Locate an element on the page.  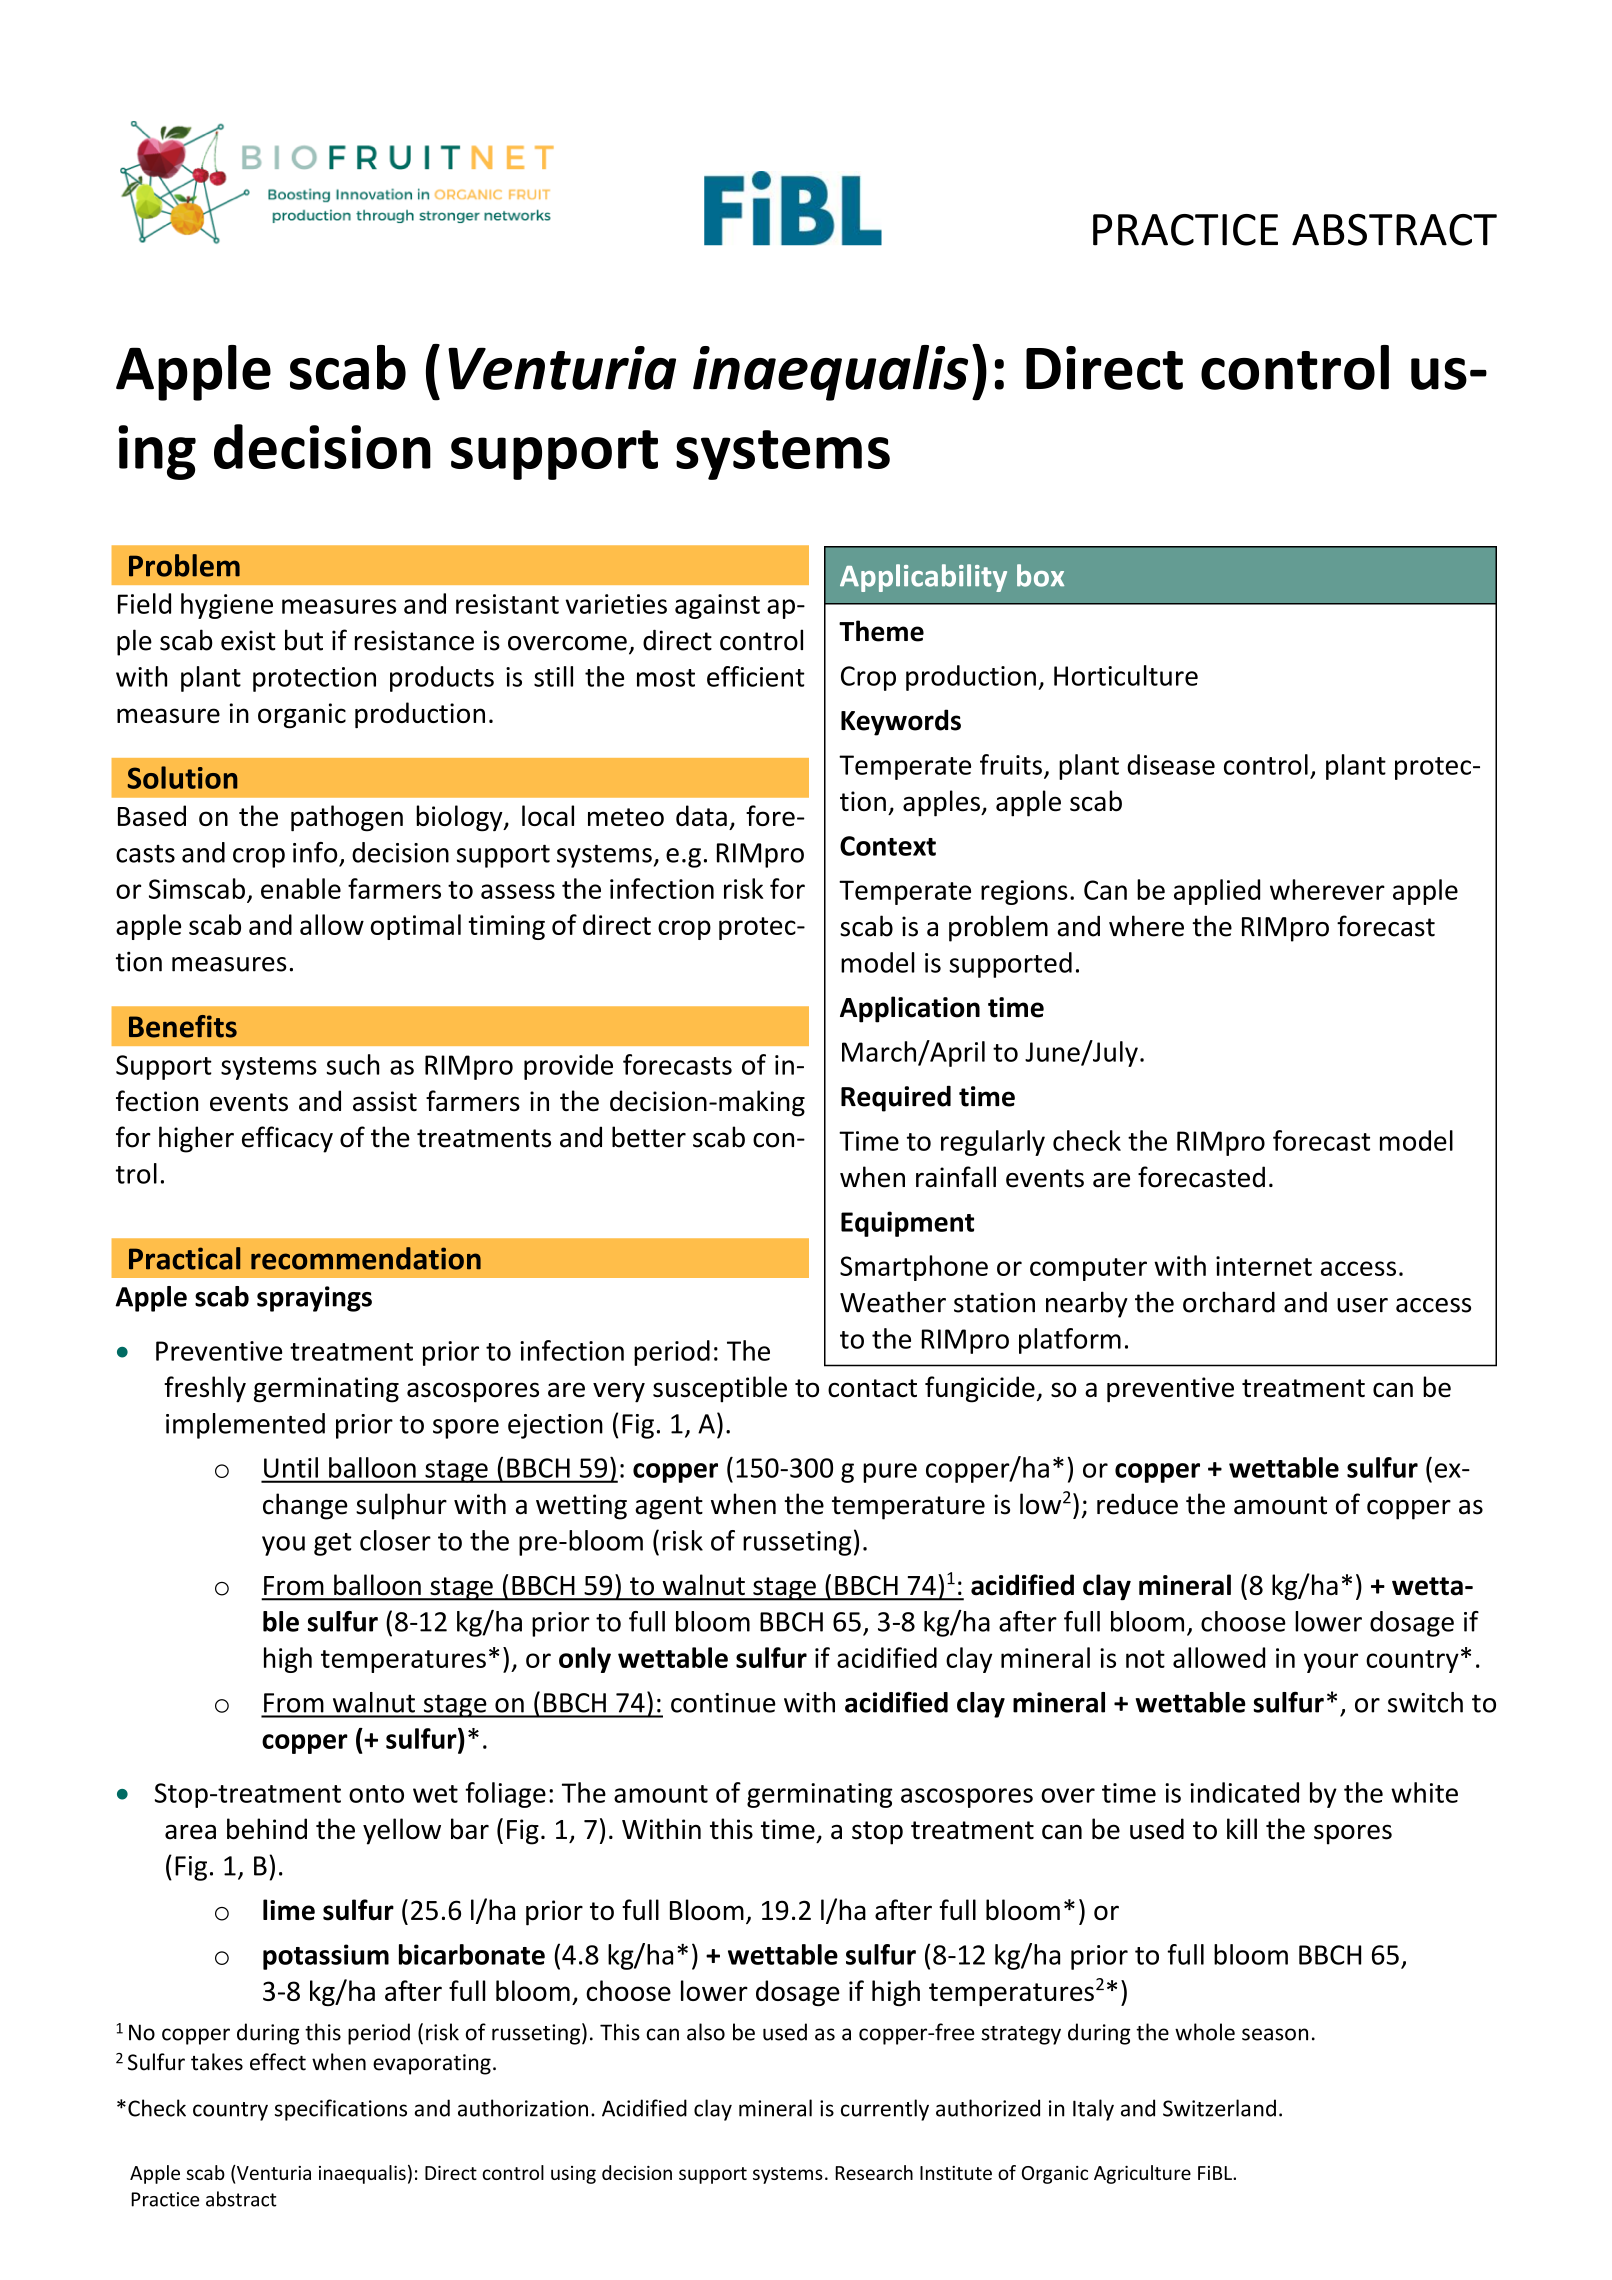
effect is located at coordinates (278, 2062).
